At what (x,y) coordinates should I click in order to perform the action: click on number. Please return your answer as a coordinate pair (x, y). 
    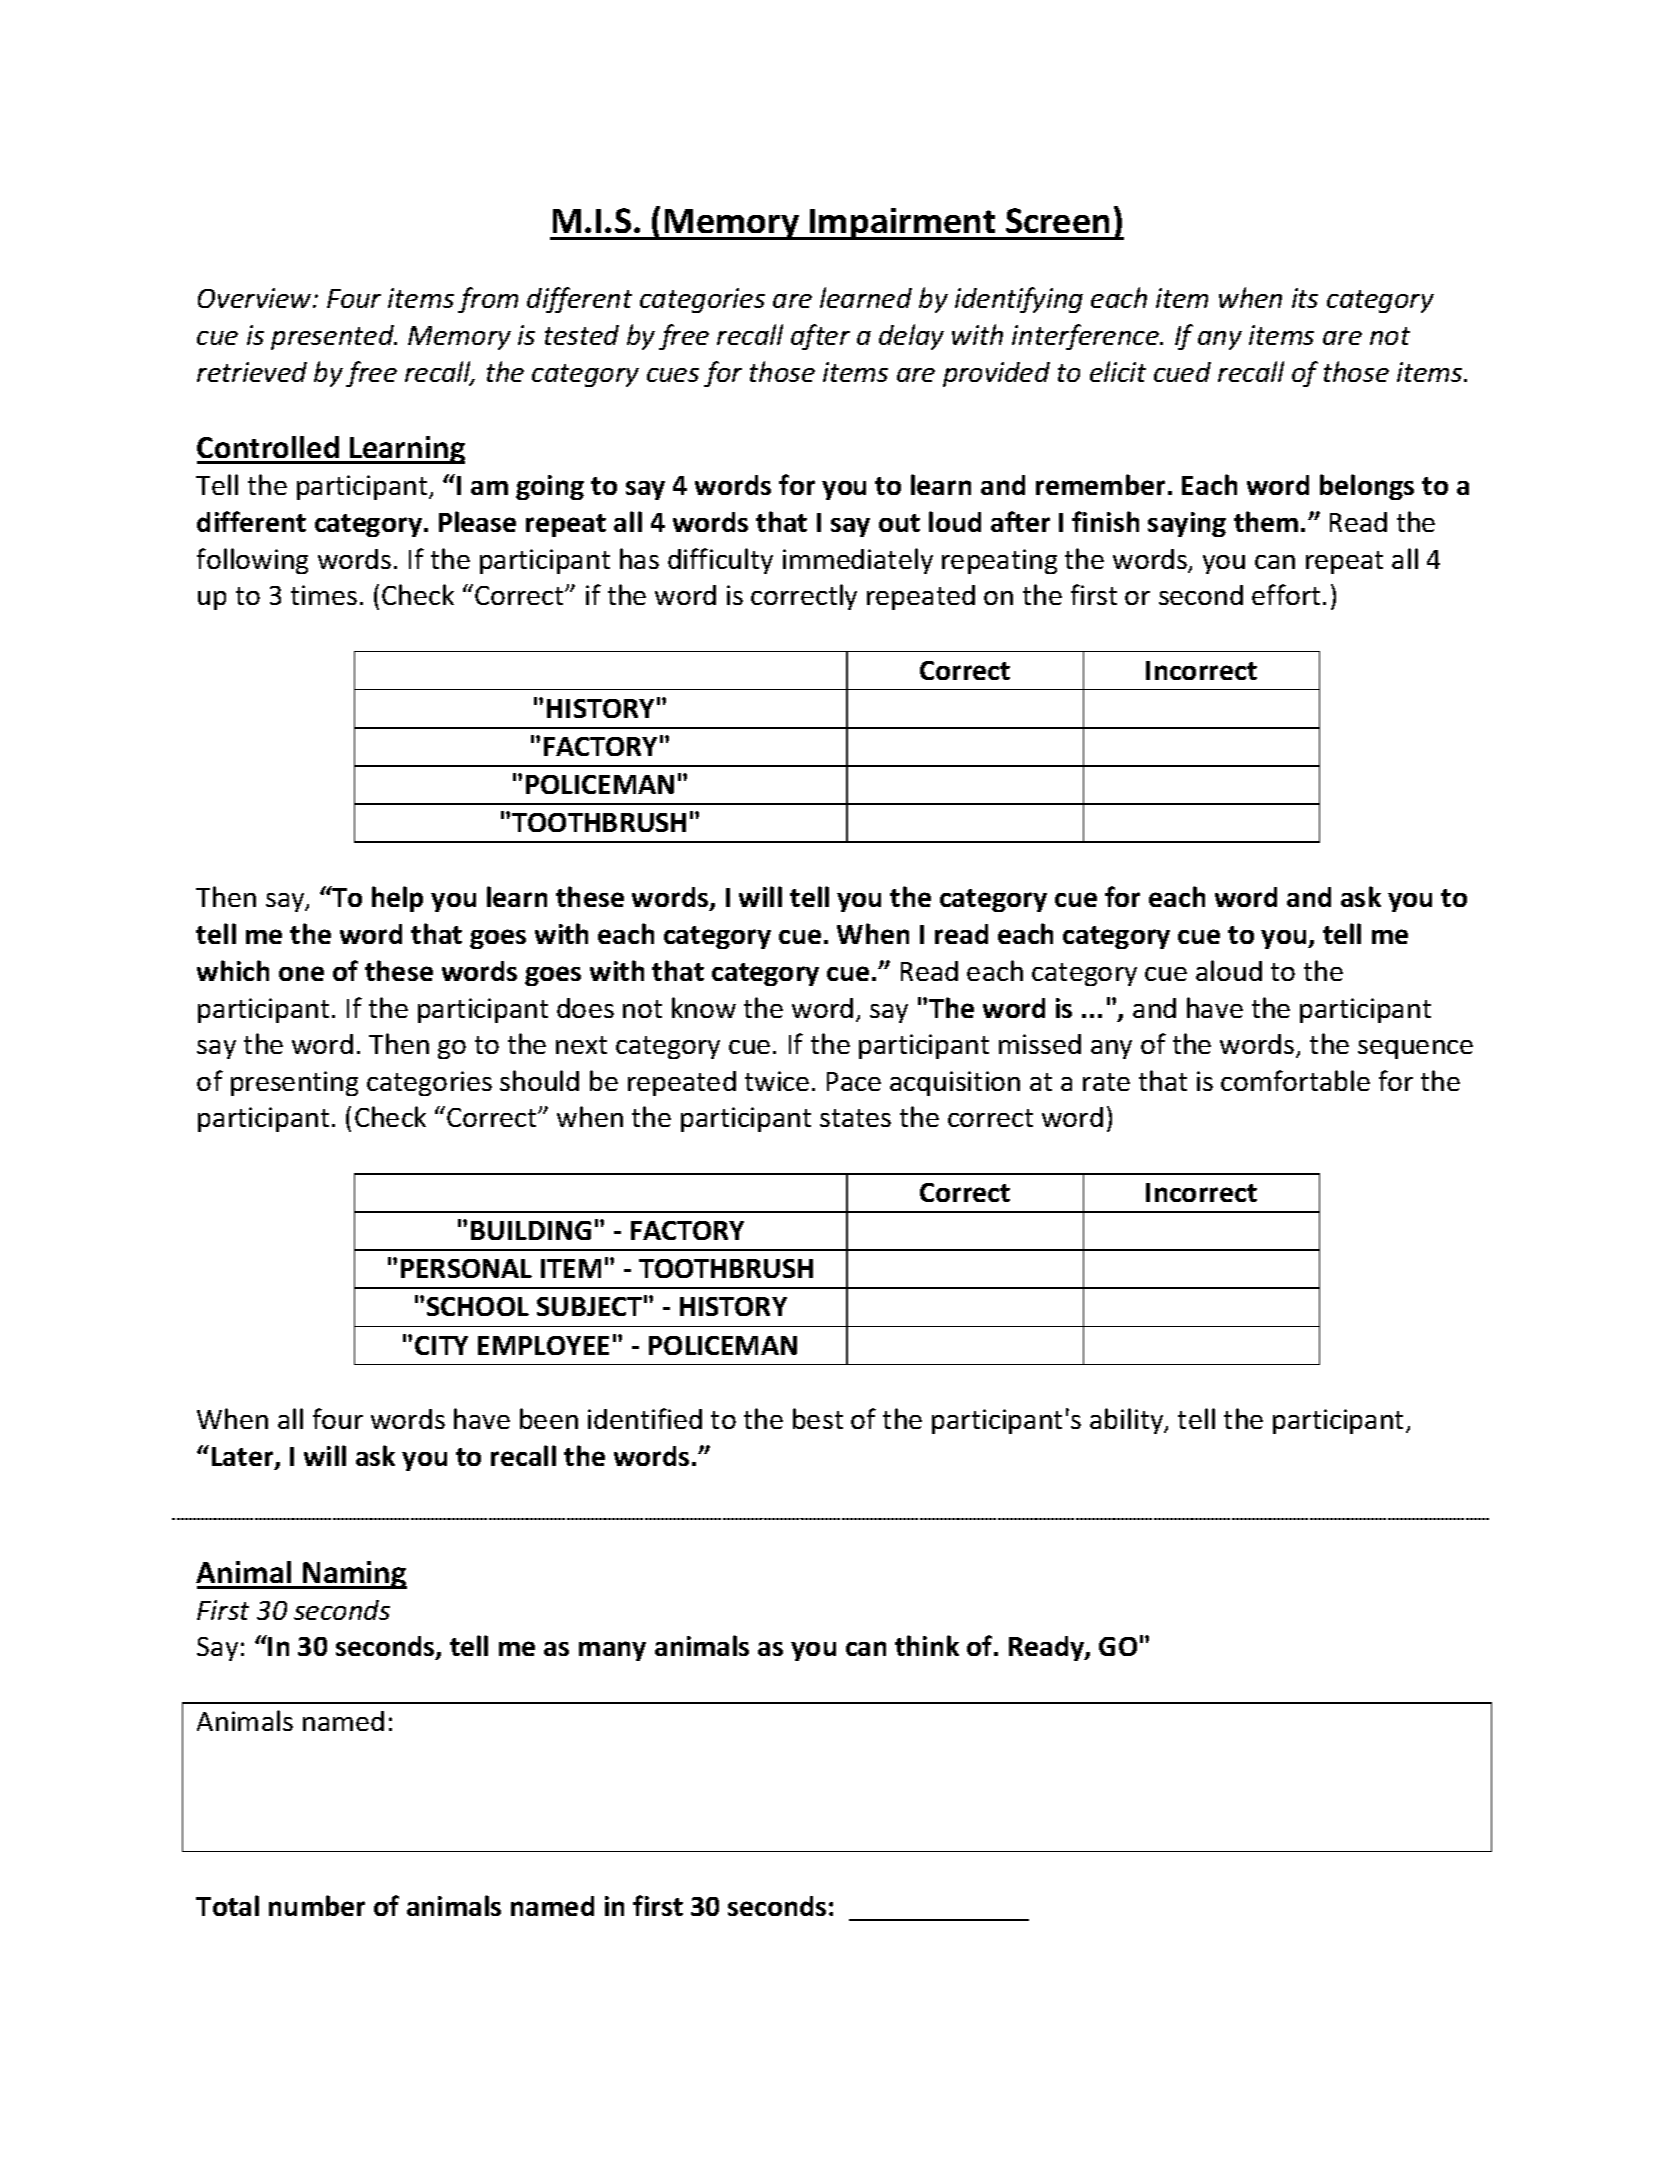
    Looking at the image, I should click on (317, 1905).
